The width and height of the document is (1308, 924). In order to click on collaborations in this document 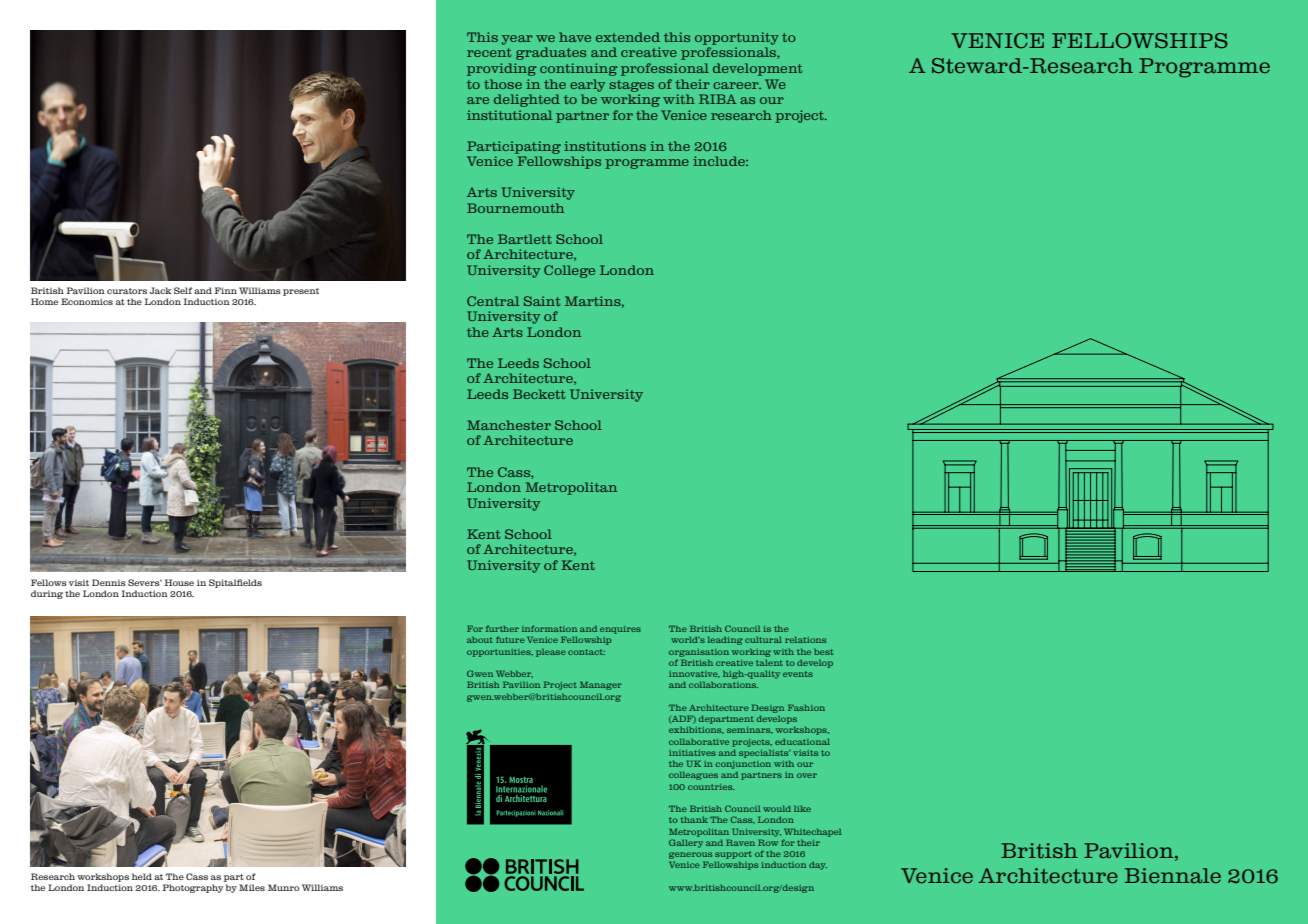, I will do `click(723, 685)`.
